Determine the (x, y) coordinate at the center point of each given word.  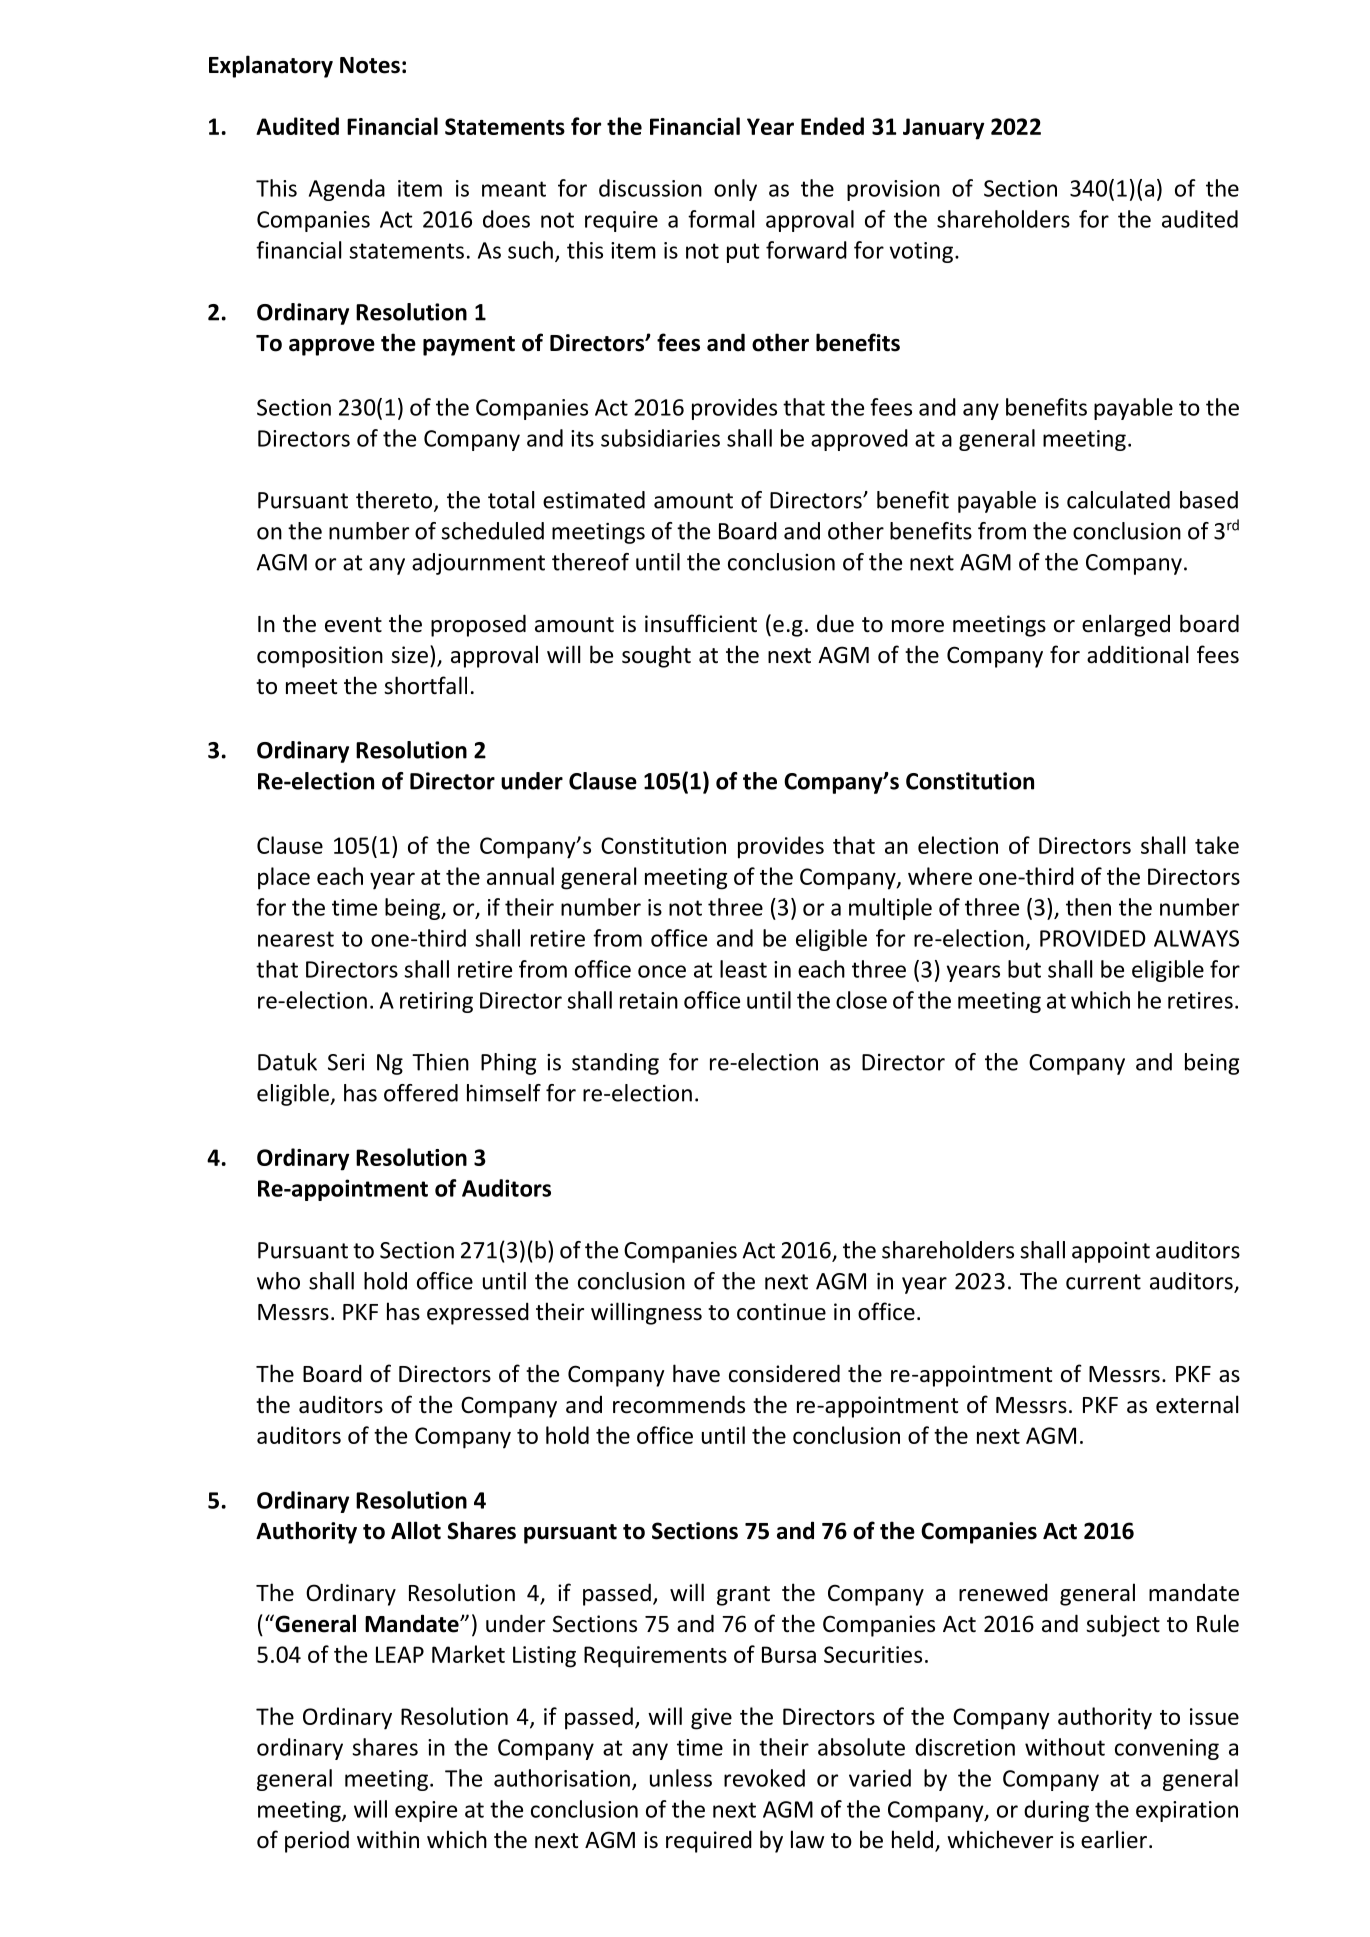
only (735, 190)
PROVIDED (1093, 938)
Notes (370, 65)
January (944, 129)
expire (426, 1811)
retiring (436, 1002)
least (743, 969)
